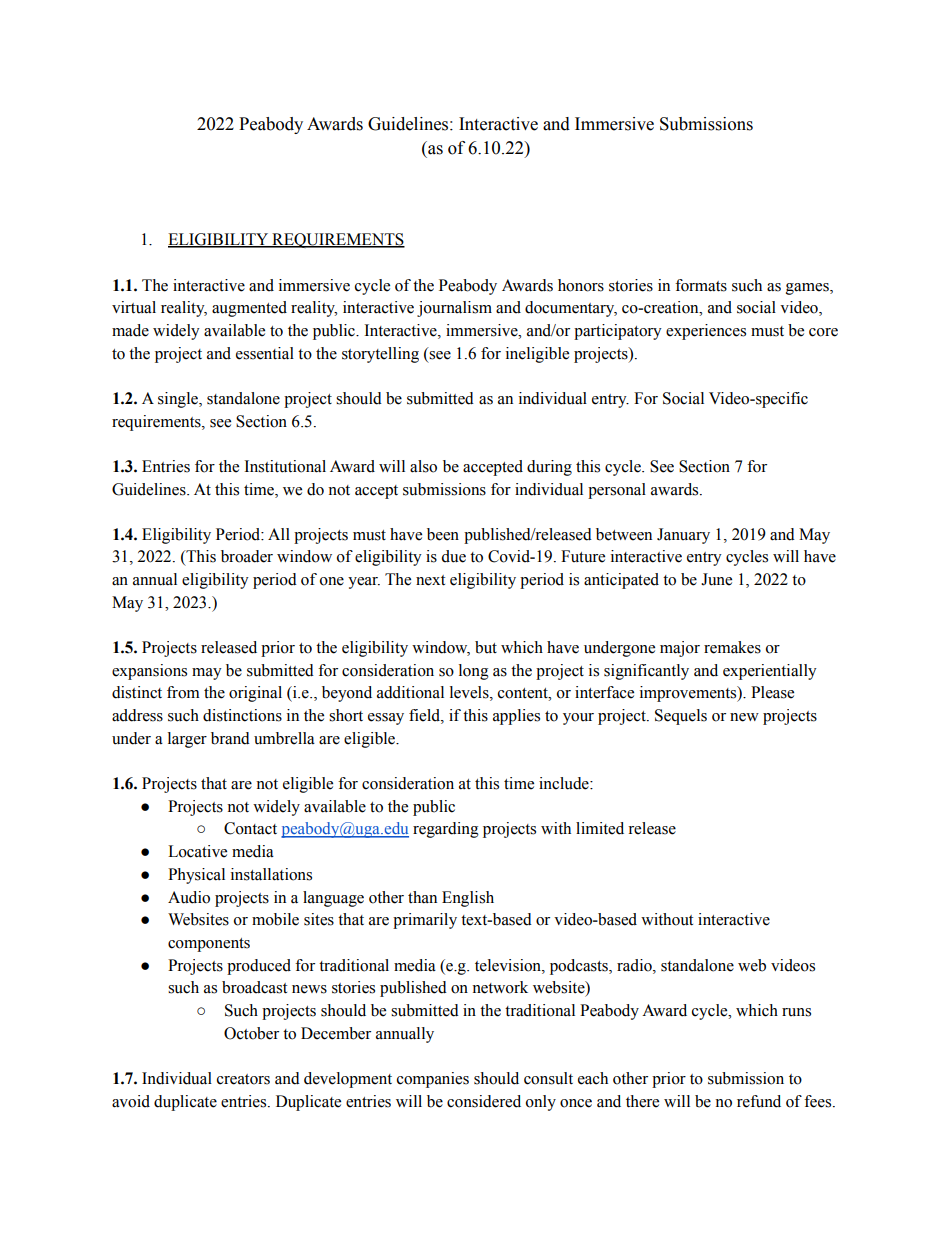  I want to click on from, so click(183, 692).
